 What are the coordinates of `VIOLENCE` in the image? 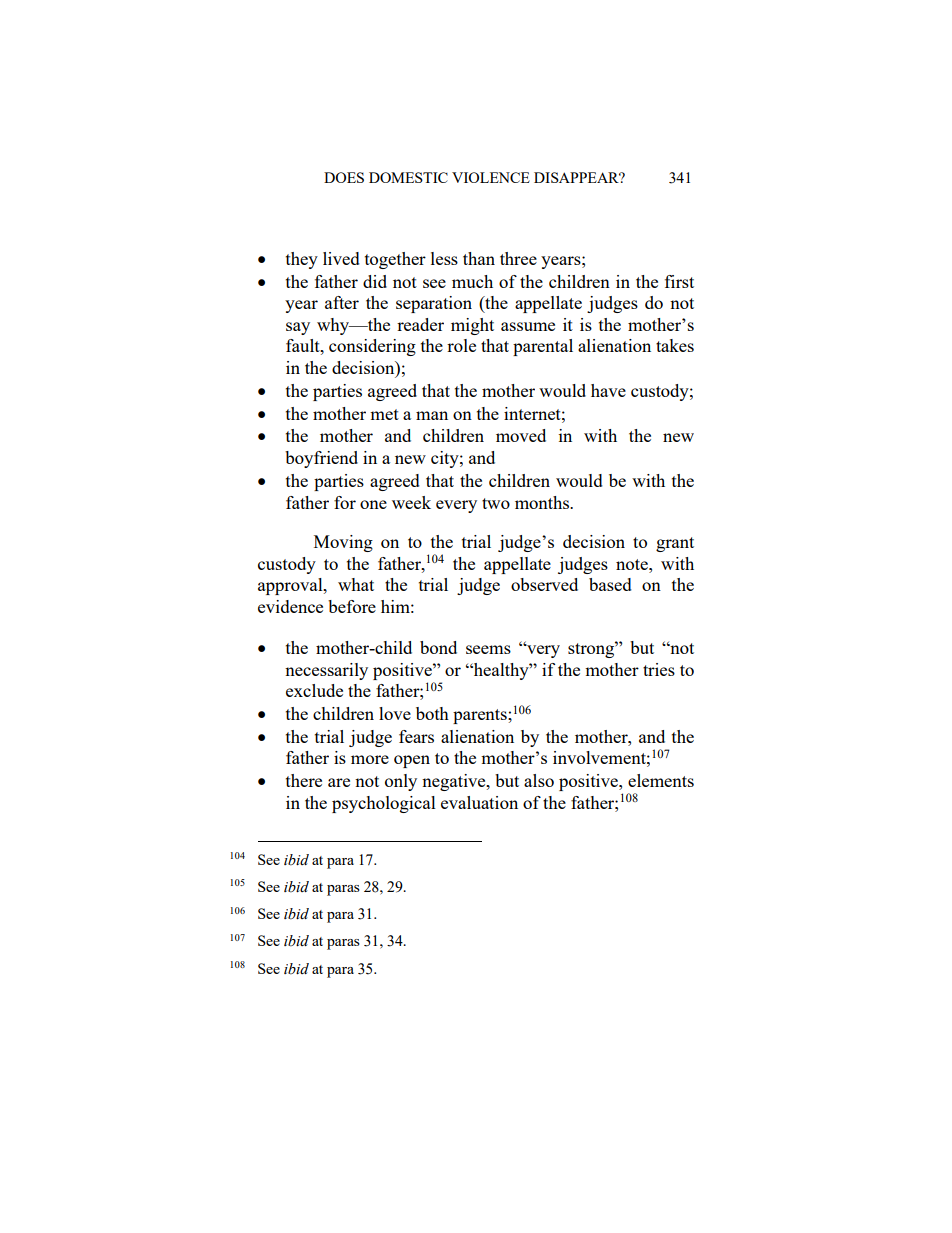 It's located at (491, 177).
